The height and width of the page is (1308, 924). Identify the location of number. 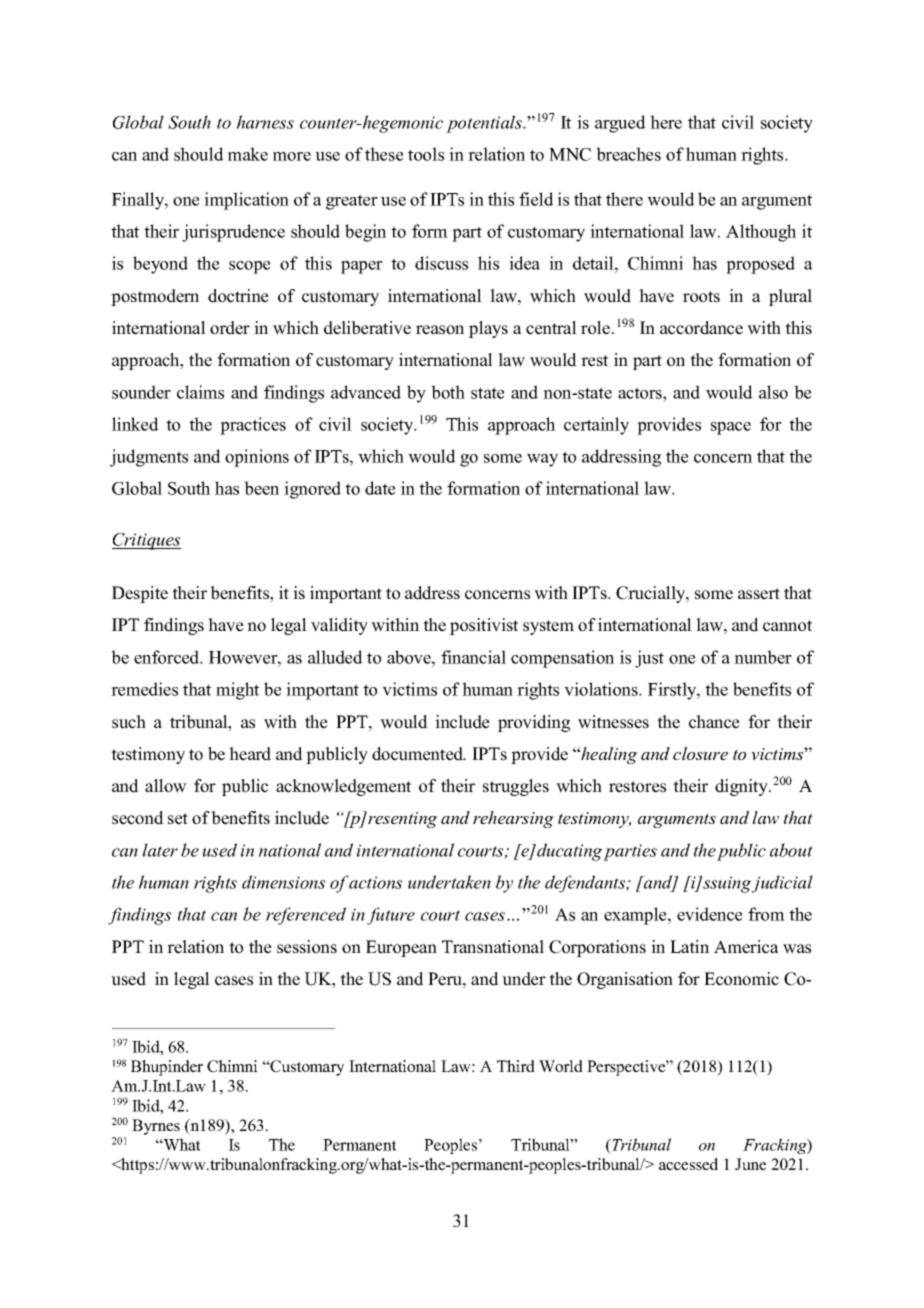
(763, 657).
